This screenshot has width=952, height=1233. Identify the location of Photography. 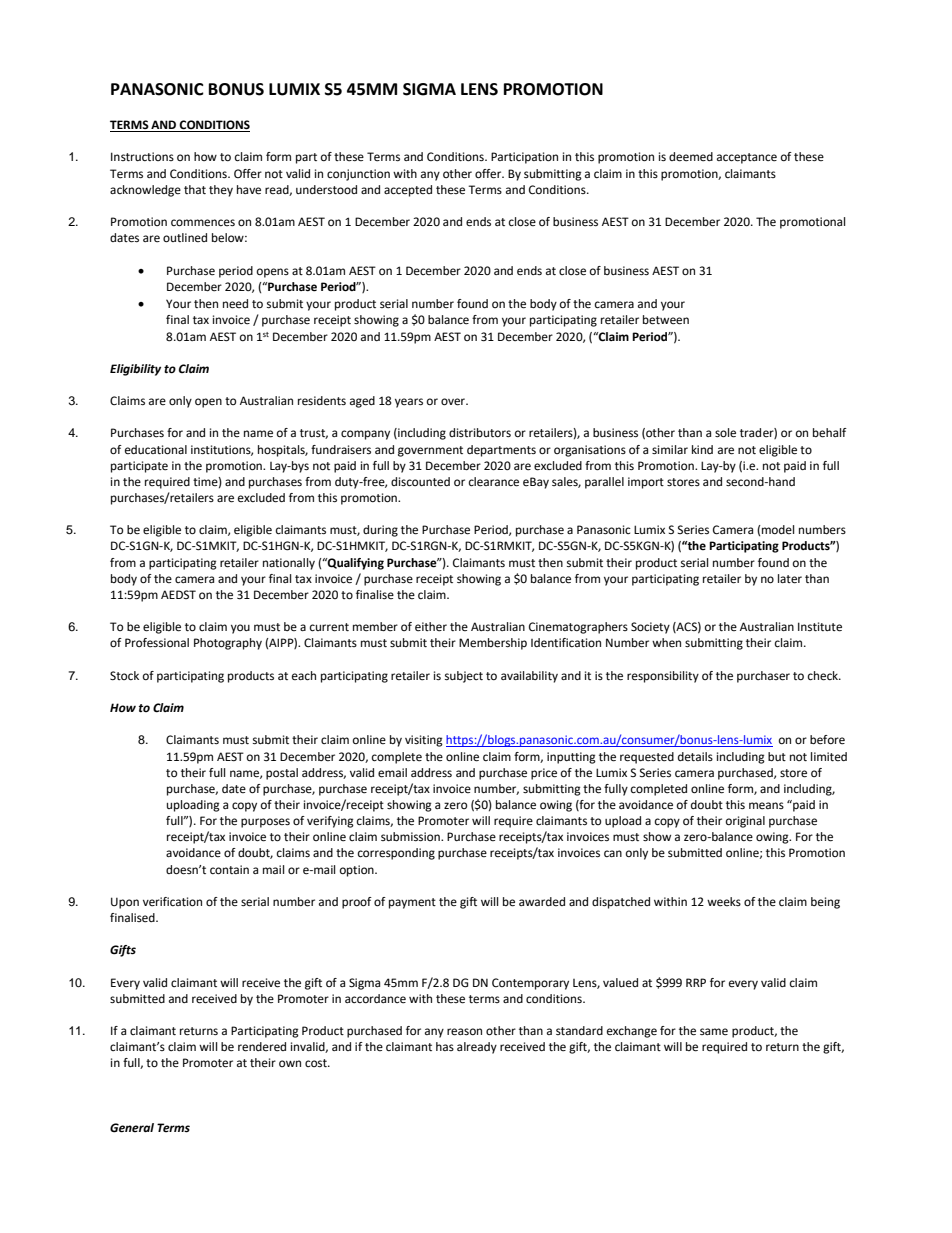
(228, 644).
